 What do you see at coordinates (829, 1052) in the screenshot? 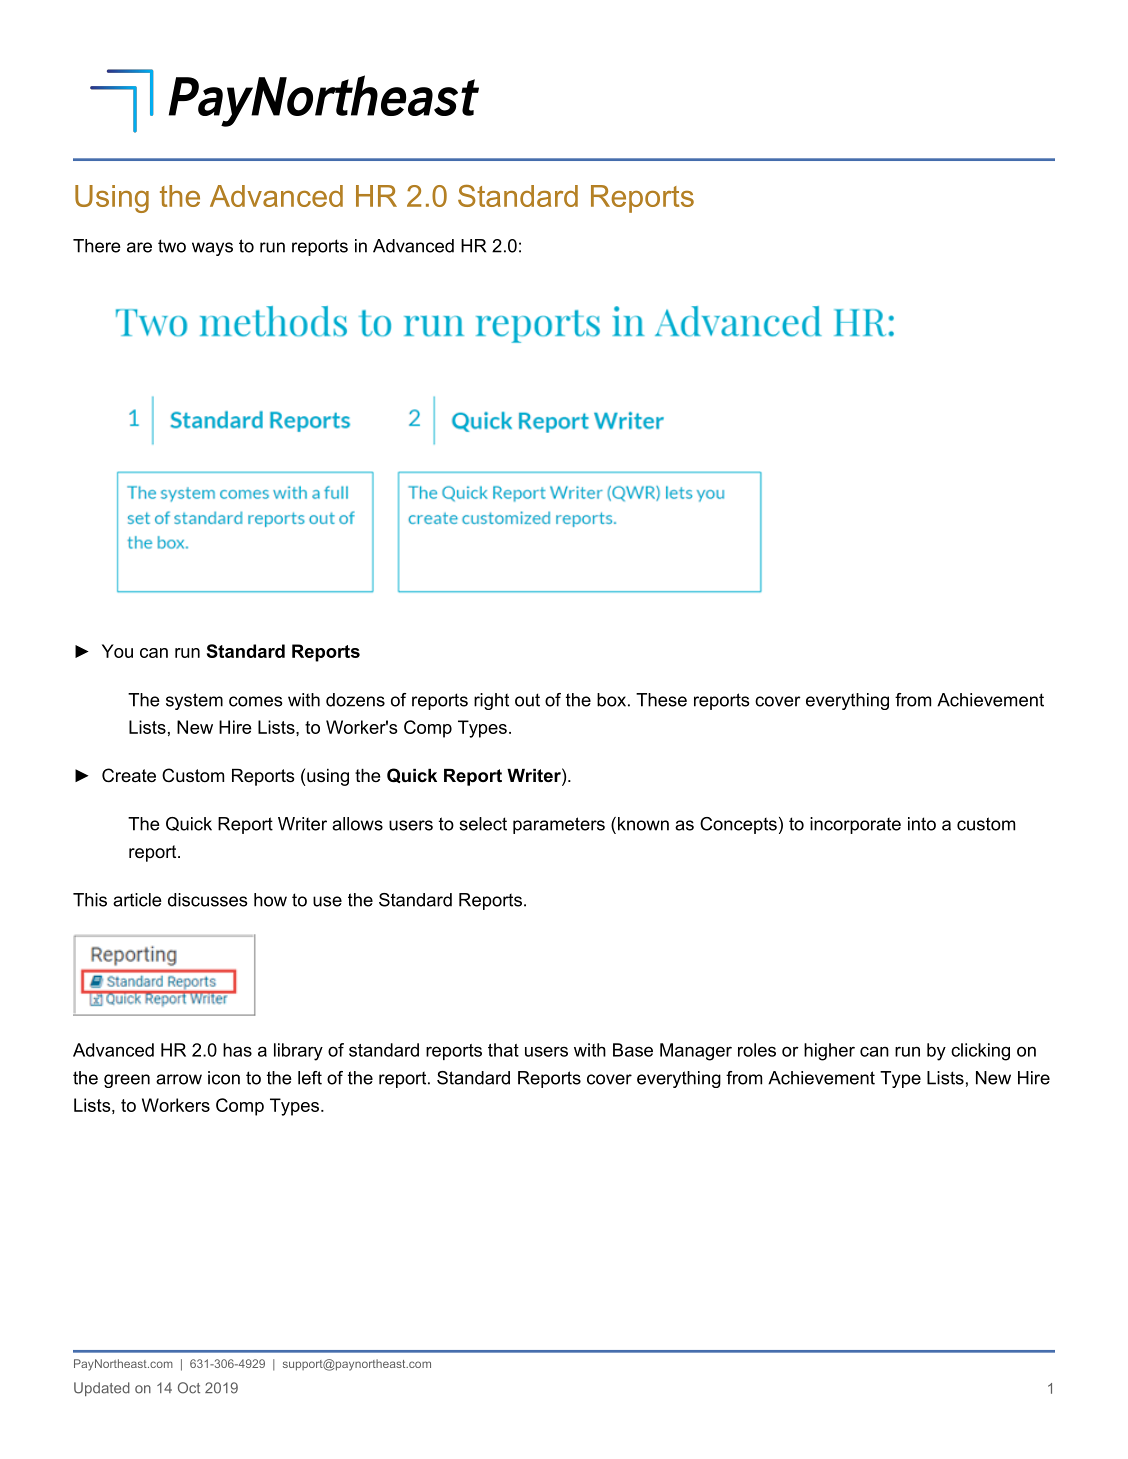
I see `higher` at bounding box center [829, 1052].
